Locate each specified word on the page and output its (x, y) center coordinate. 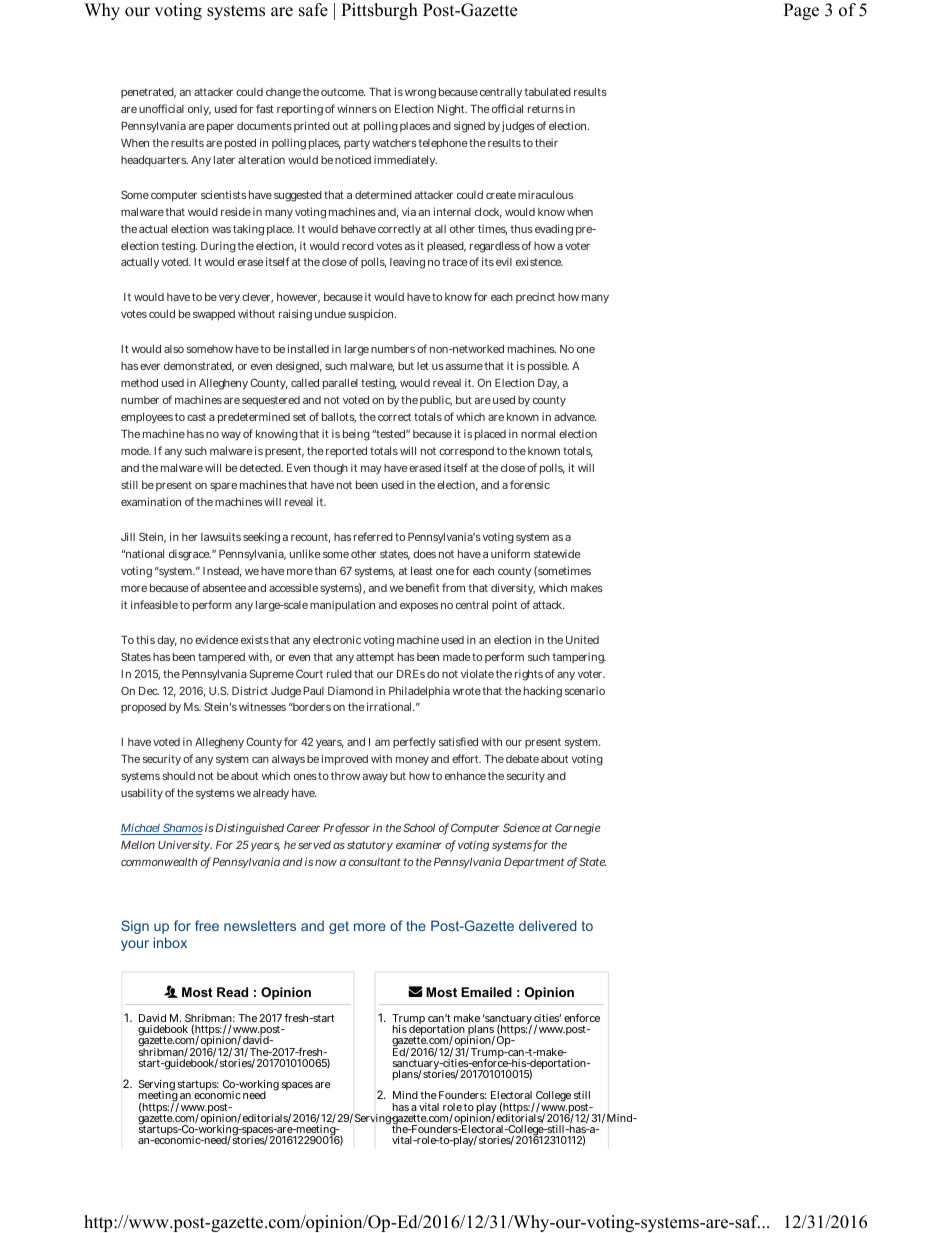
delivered (547, 925)
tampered (221, 658)
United (582, 639)
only (199, 110)
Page (801, 11)
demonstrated (199, 367)
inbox (170, 942)
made (456, 657)
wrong (420, 94)
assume (464, 367)
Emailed (486, 992)
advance (575, 417)
